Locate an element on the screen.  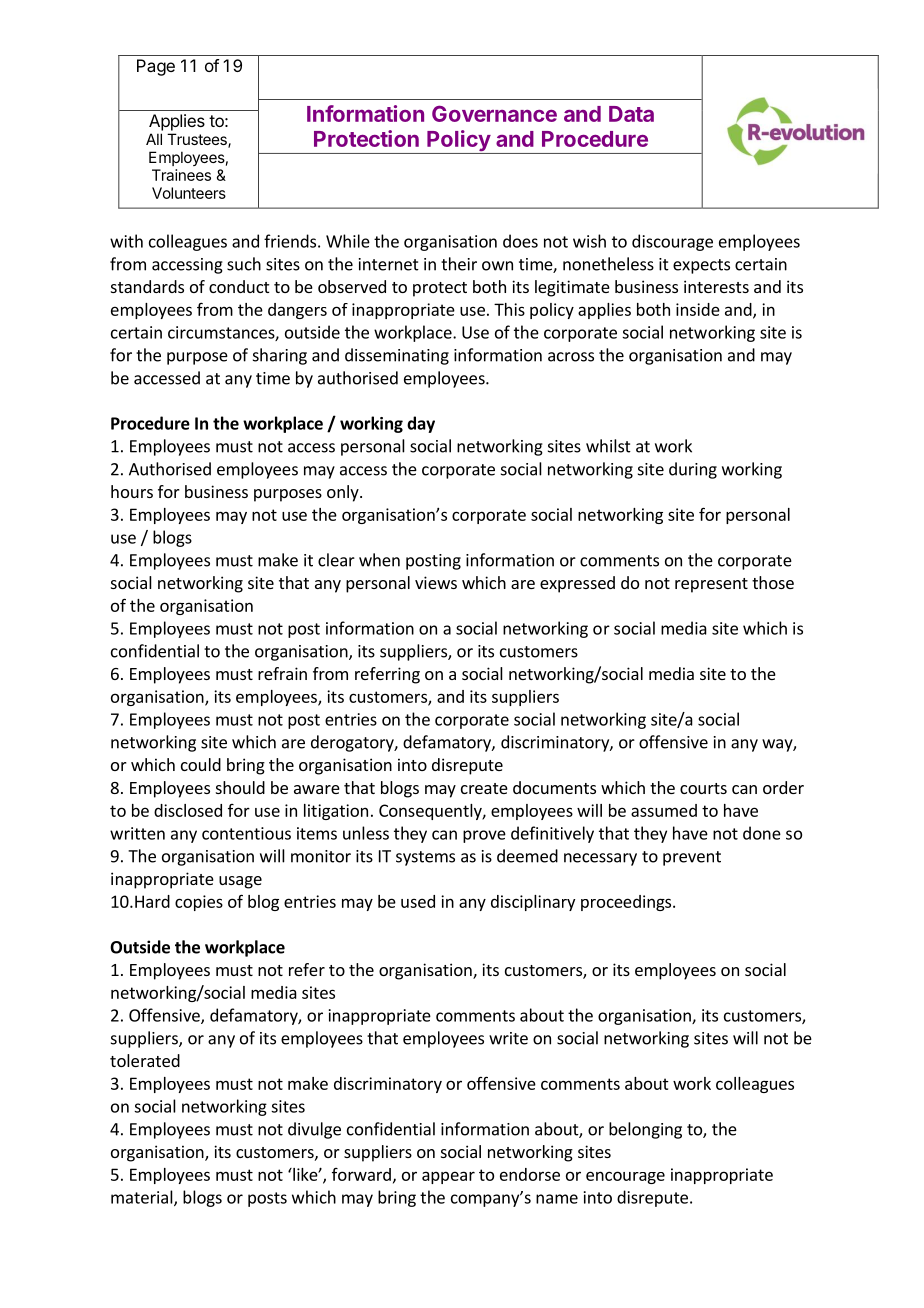
refrain is located at coordinates (282, 673).
